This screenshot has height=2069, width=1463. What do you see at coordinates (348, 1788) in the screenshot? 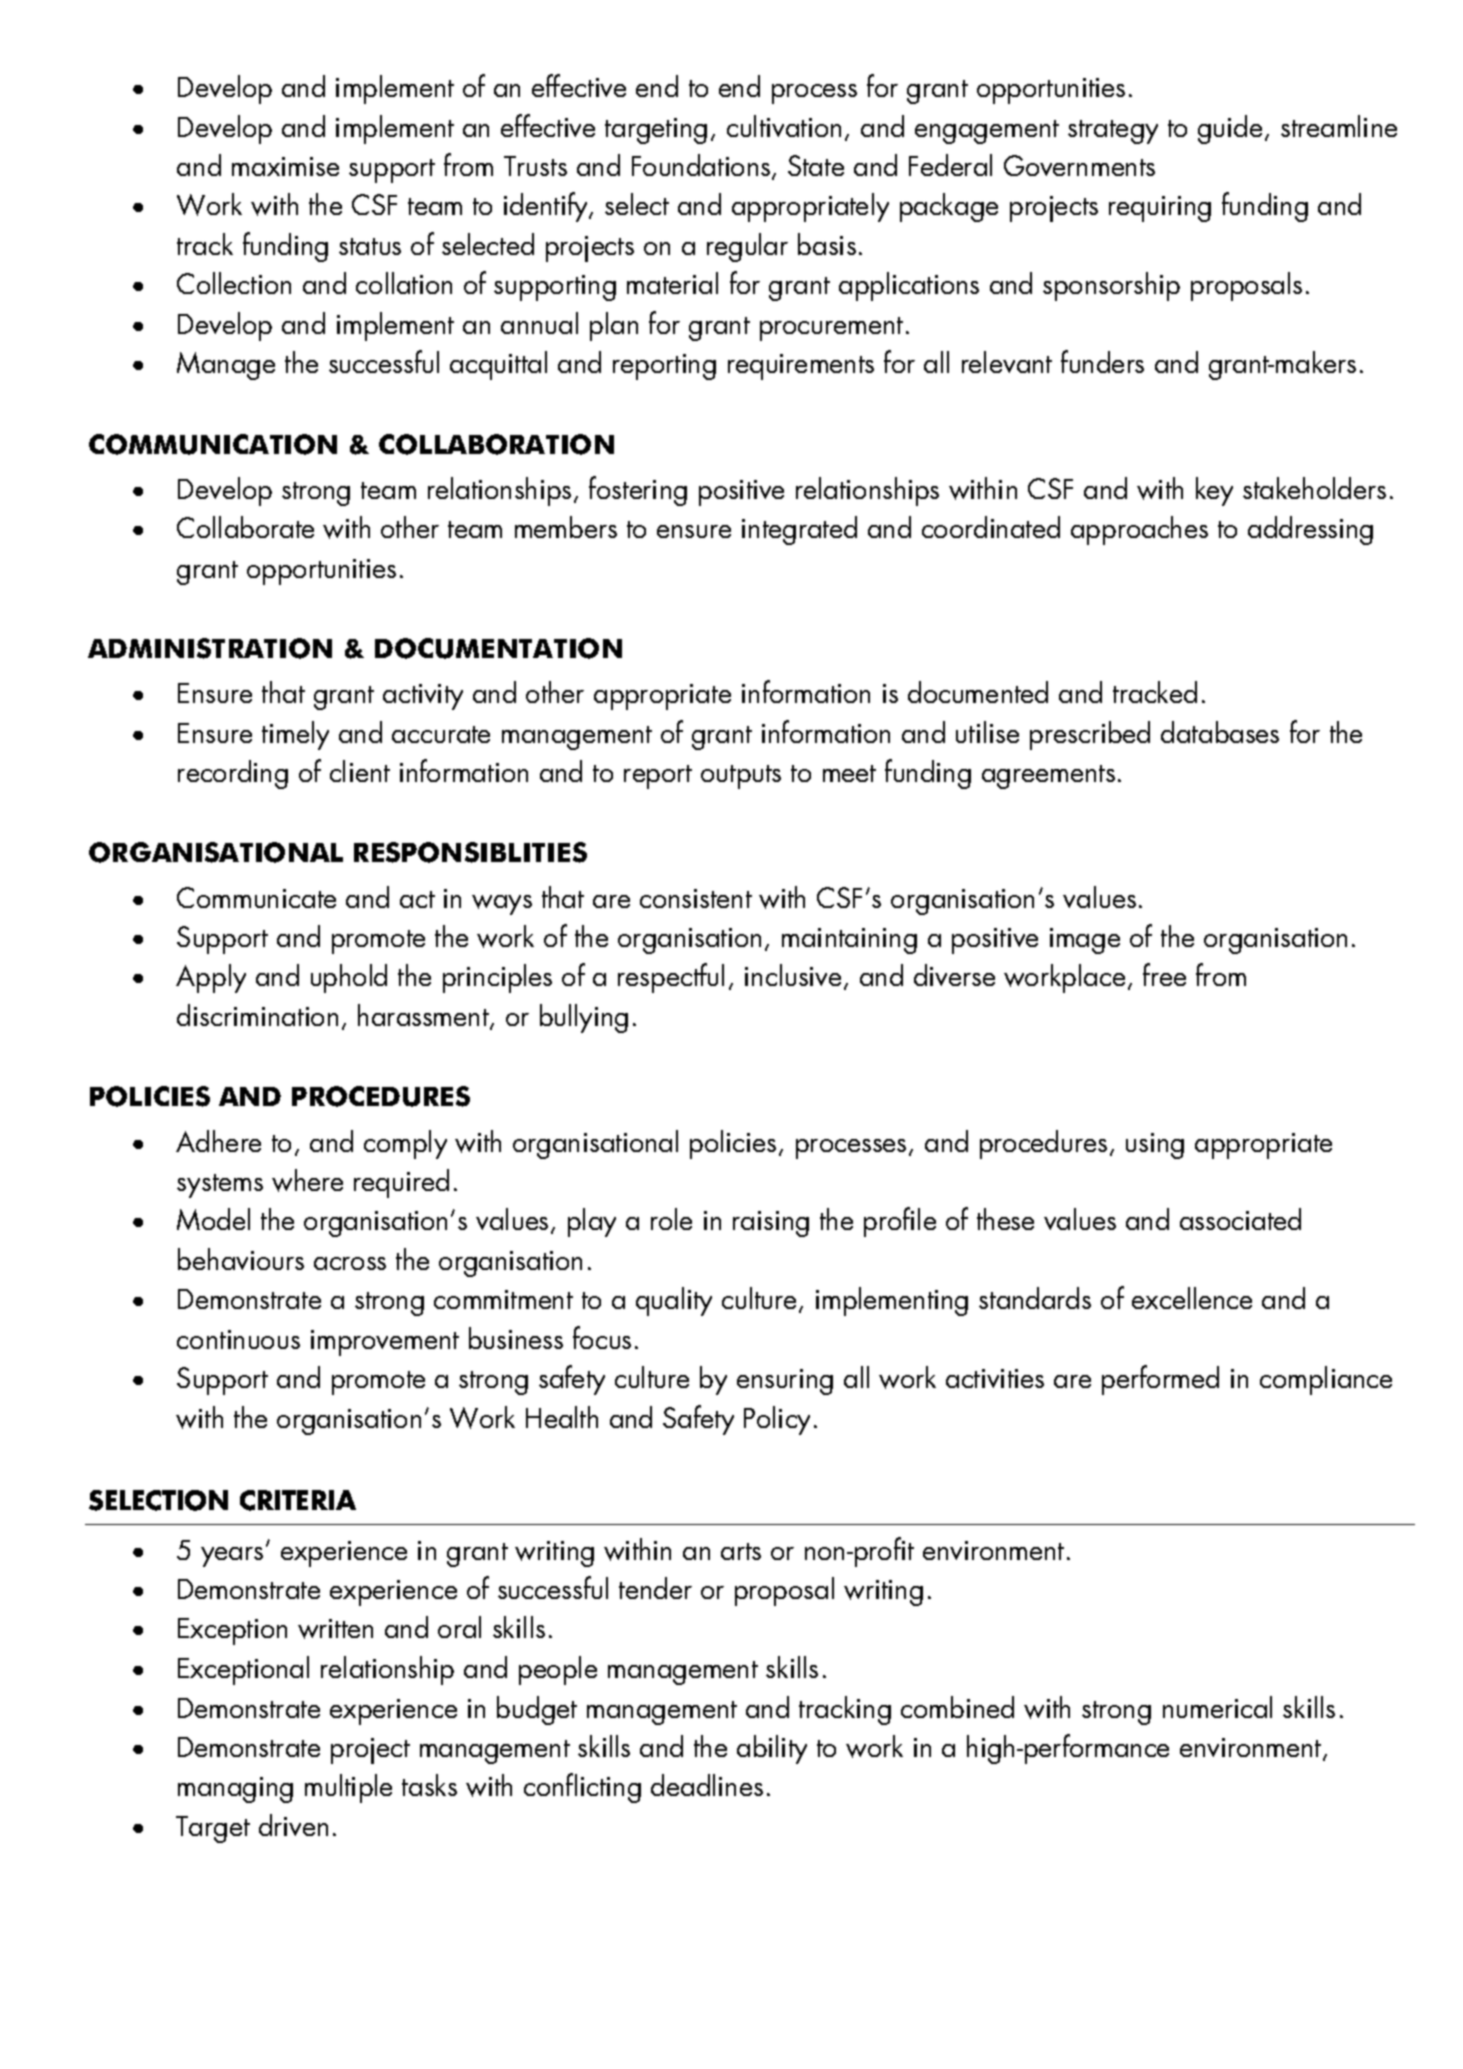
I see `multiple` at bounding box center [348, 1788].
